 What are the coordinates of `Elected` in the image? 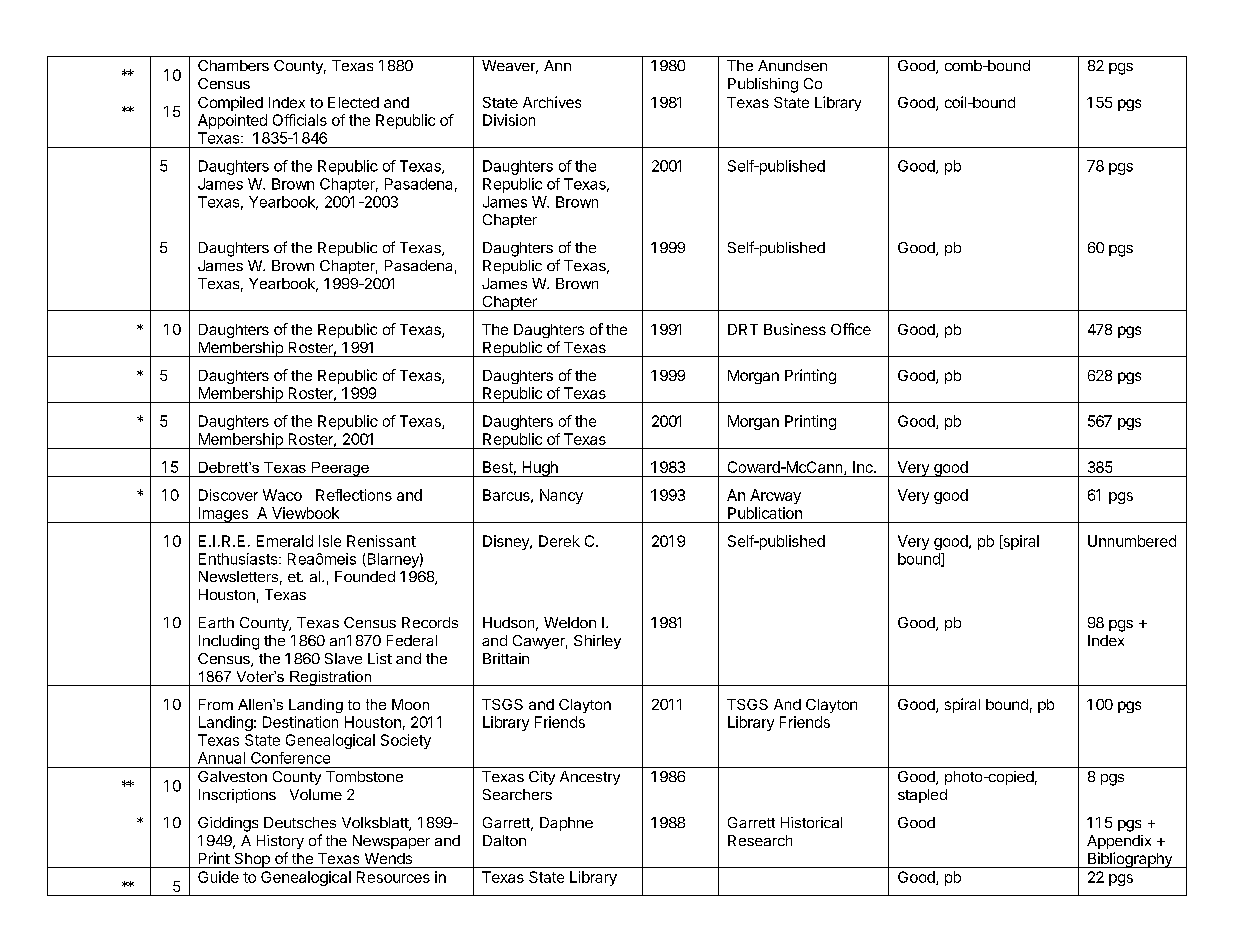 It's located at (353, 102).
